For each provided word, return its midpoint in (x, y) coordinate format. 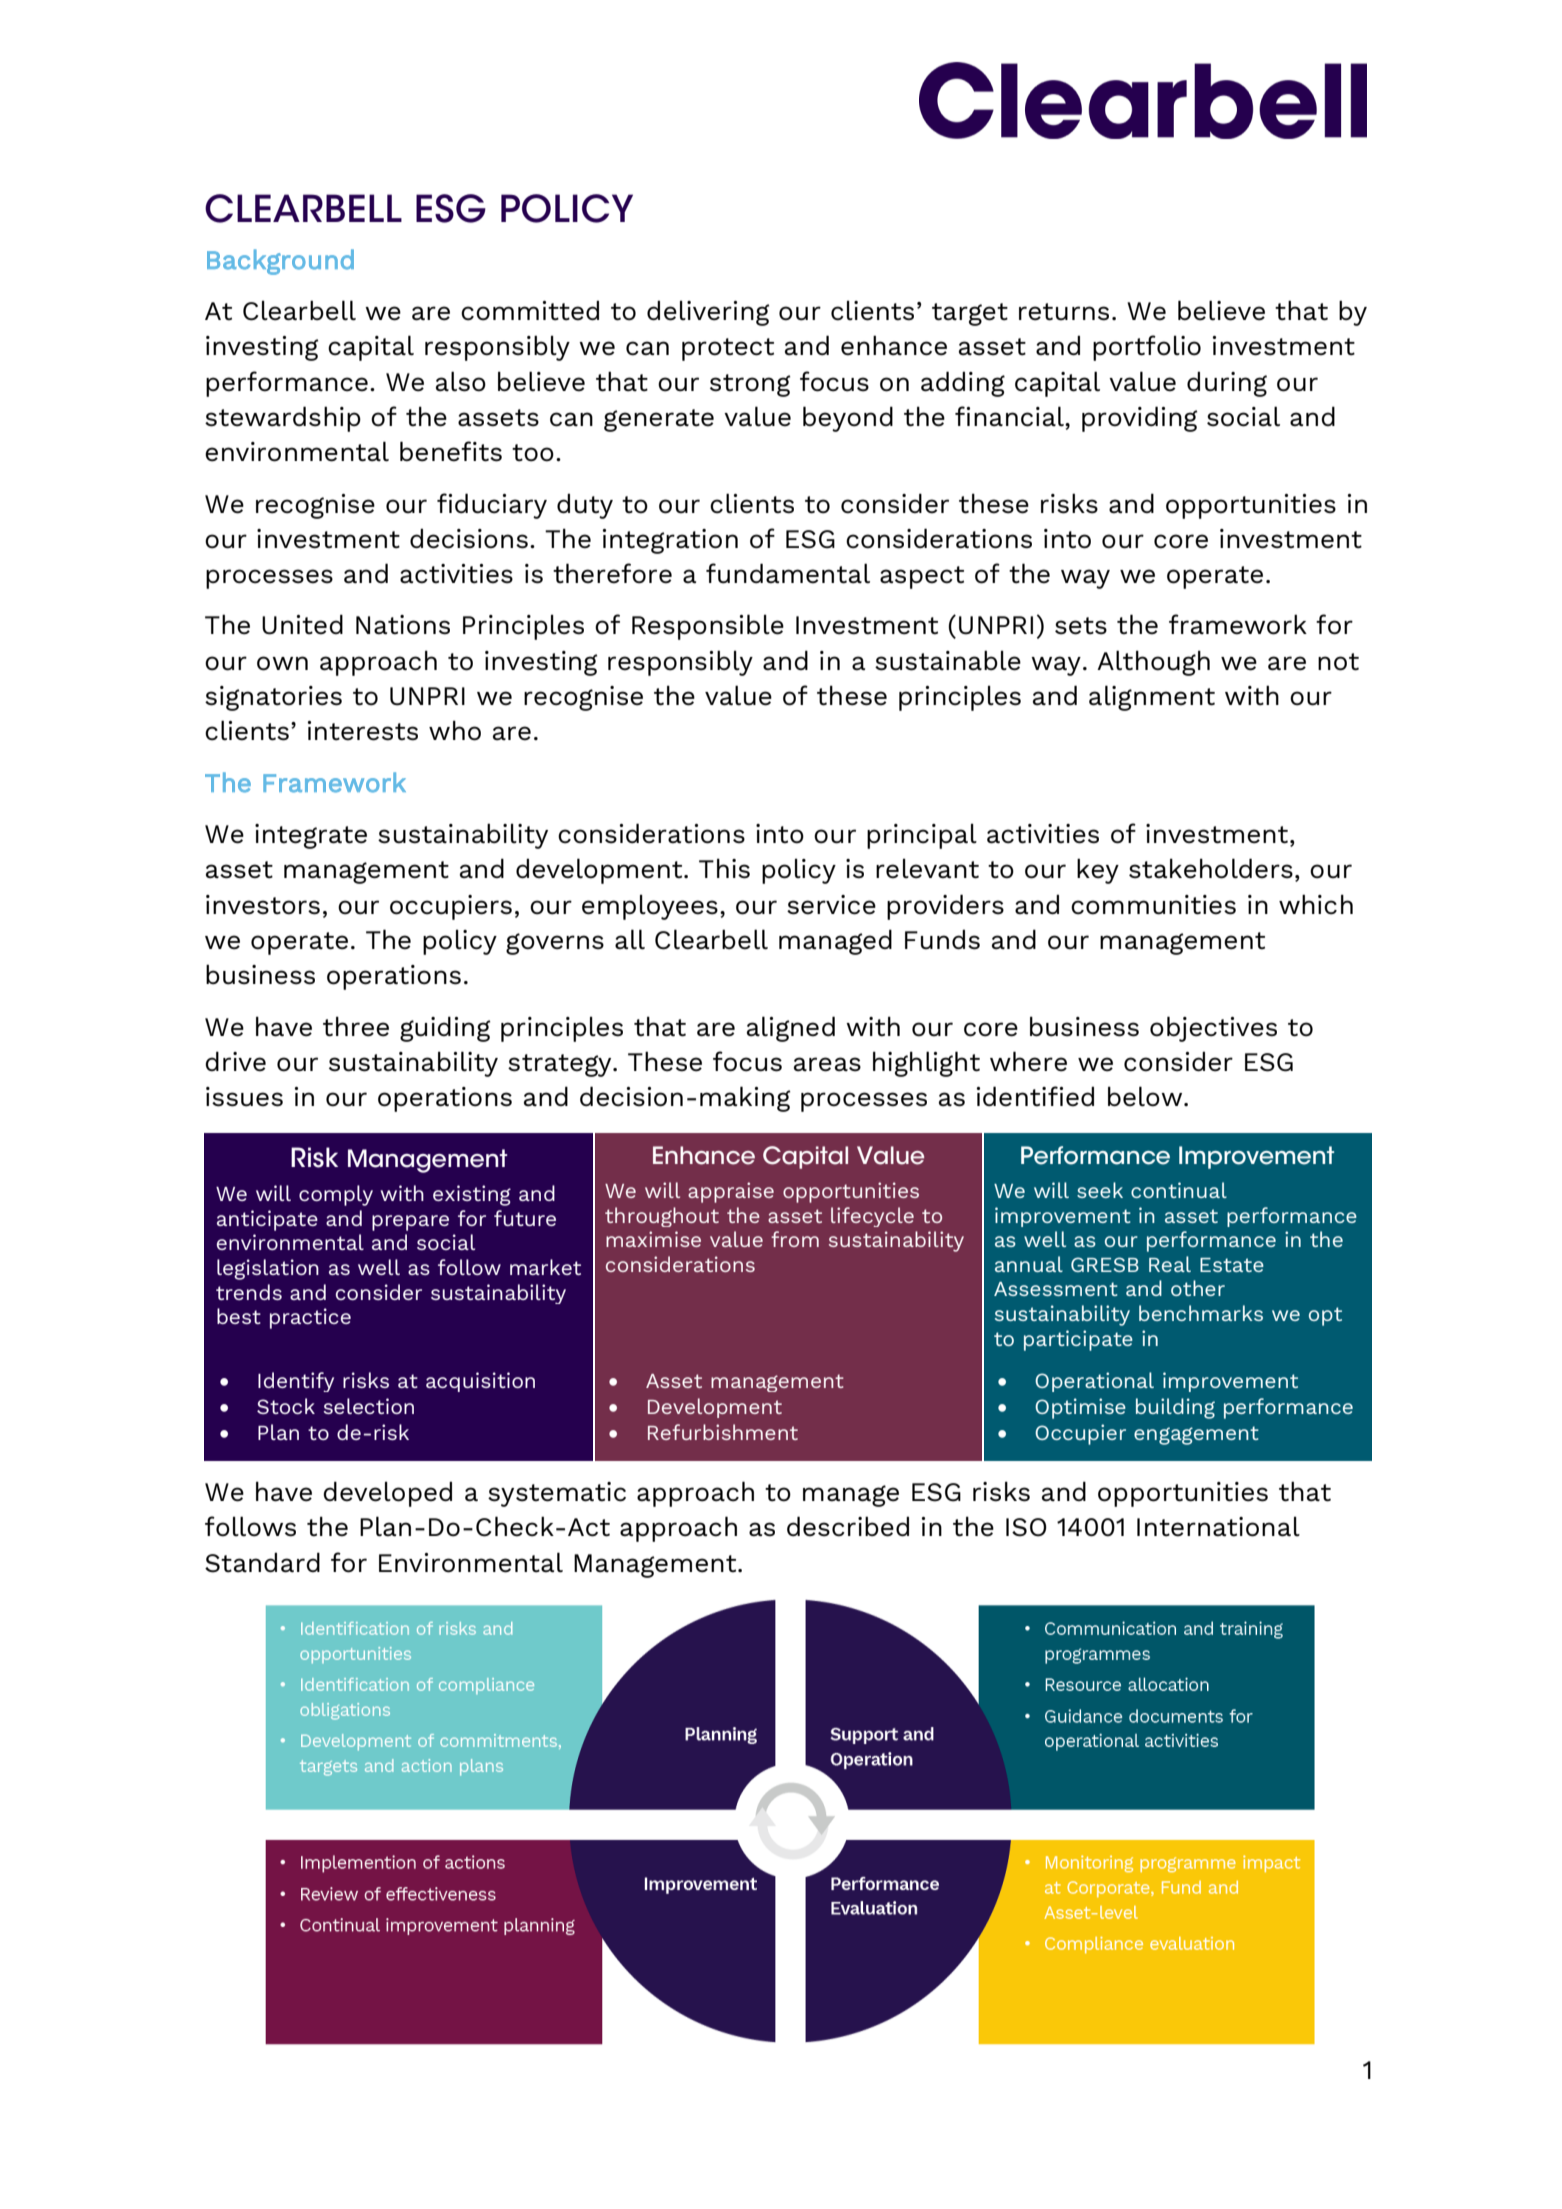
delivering (708, 313)
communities (1153, 905)
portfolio (1147, 348)
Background (280, 262)
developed (387, 1494)
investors (263, 905)
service (831, 905)
